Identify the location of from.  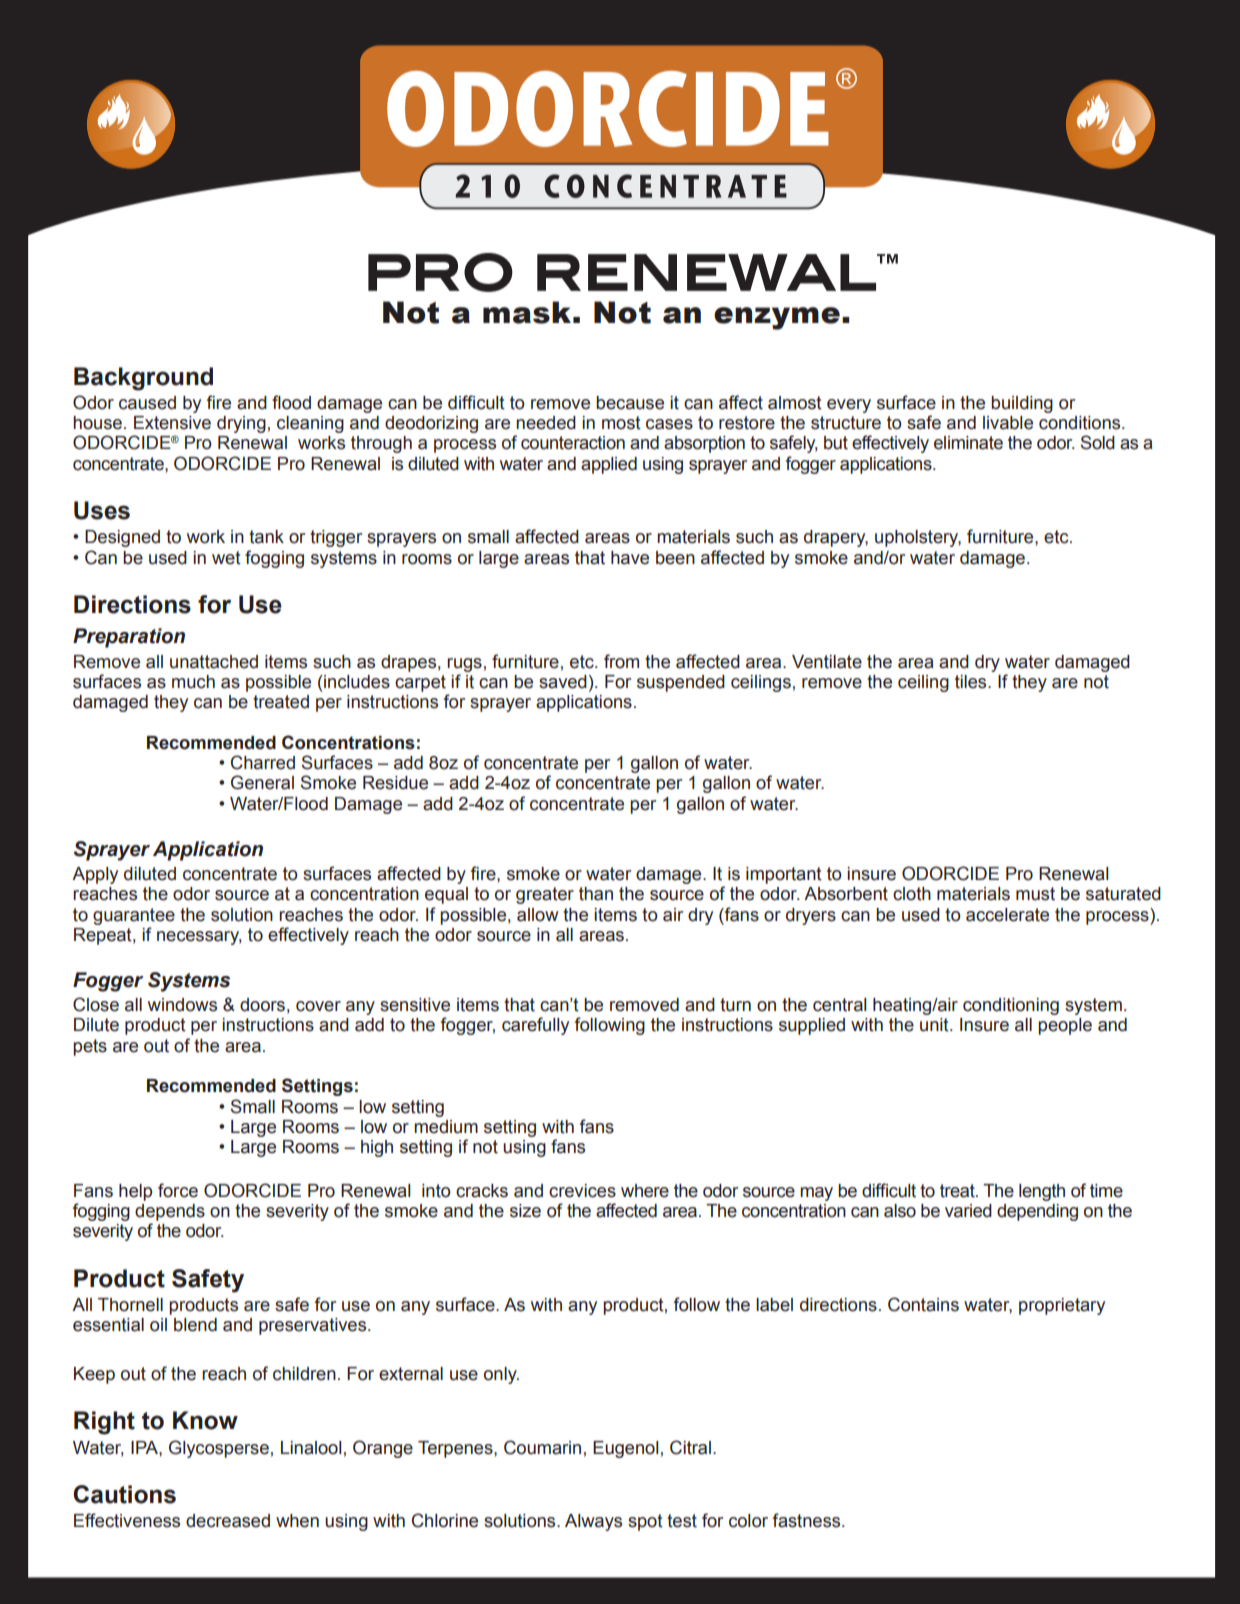
(621, 661).
